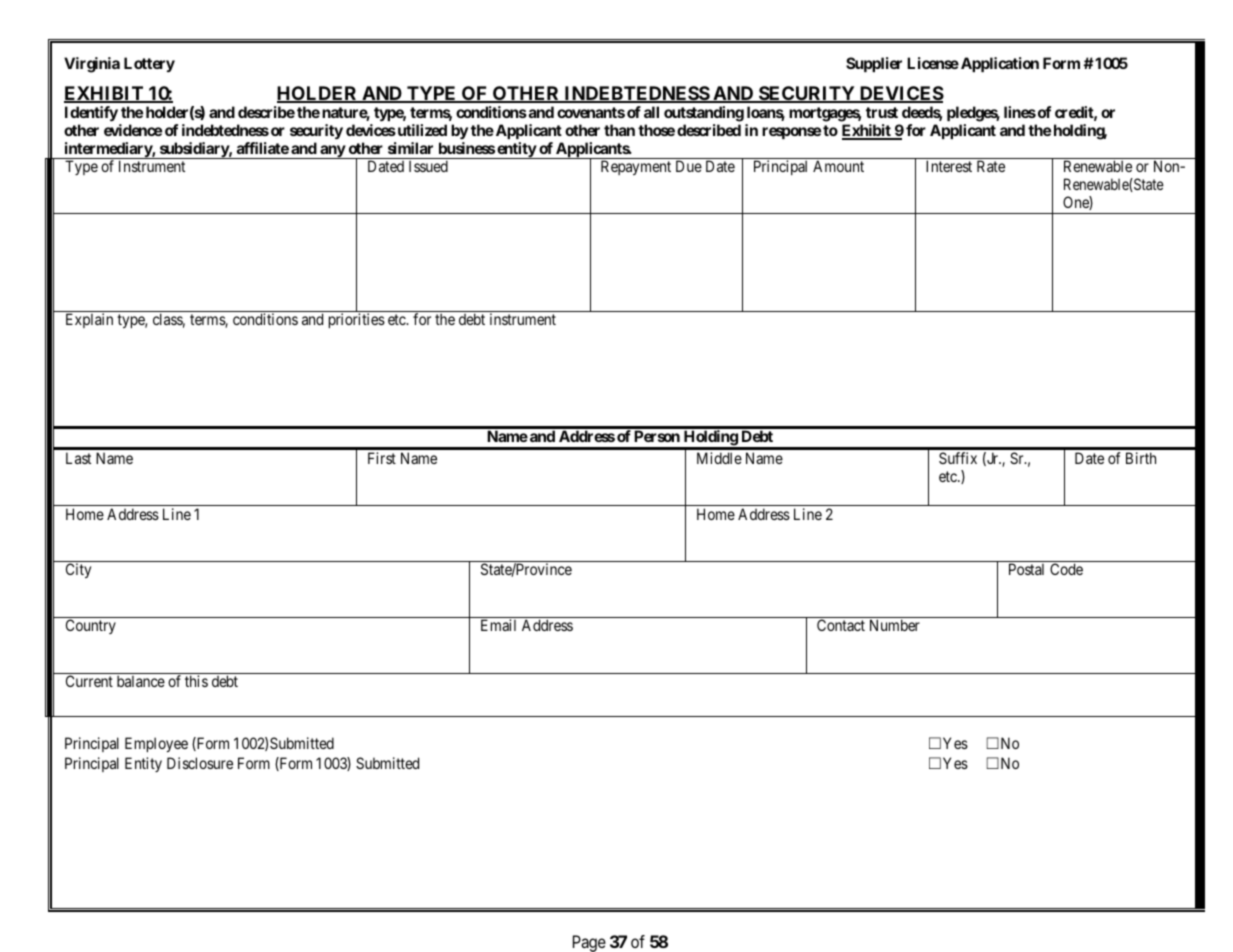 The height and width of the screenshot is (952, 1233). Describe the element at coordinates (196, 681) in the screenshot. I see `this` at that location.
